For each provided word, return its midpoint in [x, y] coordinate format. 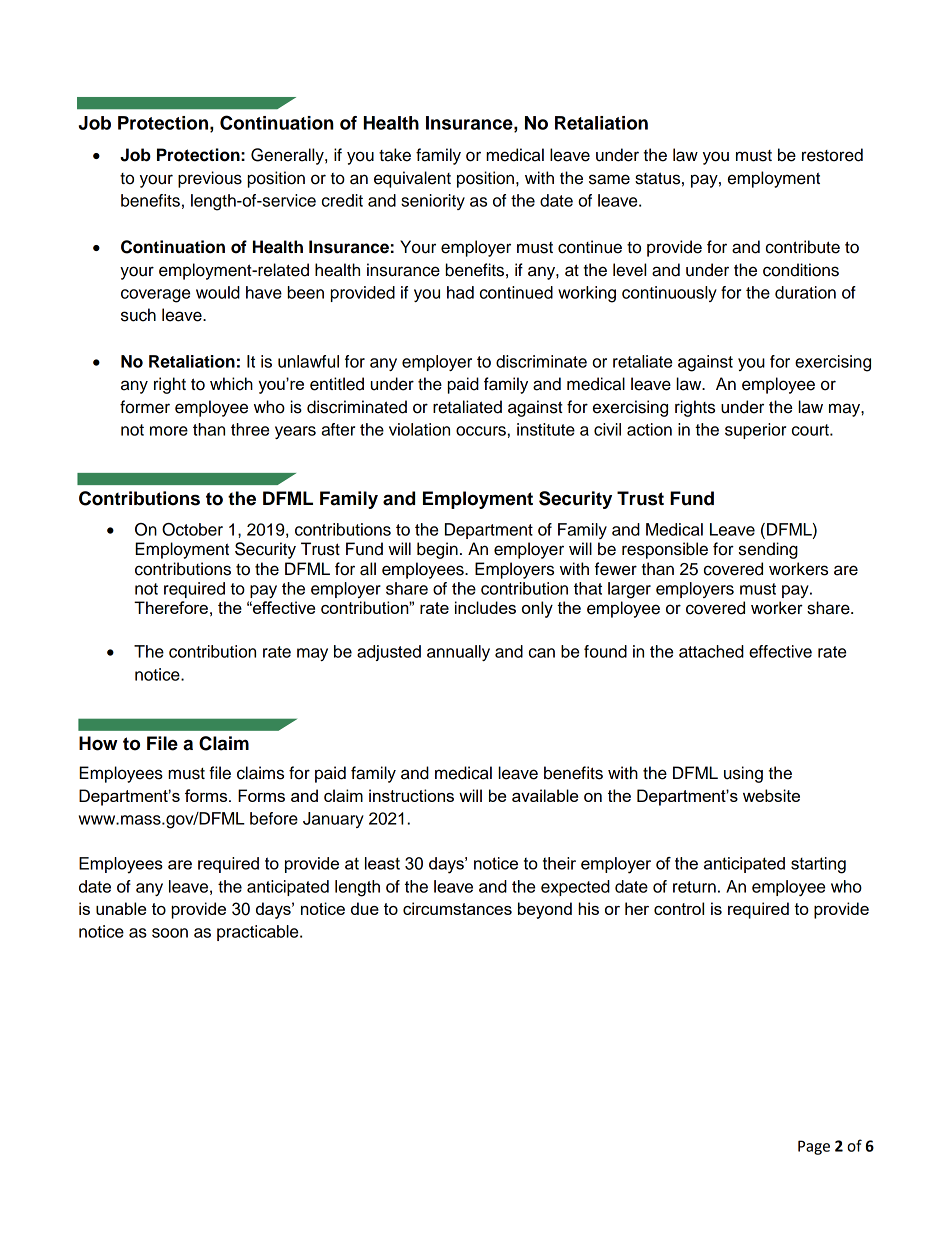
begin [437, 550]
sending [768, 550]
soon [170, 933]
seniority [433, 202]
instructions [411, 795]
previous [210, 179]
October [192, 529]
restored [832, 155]
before [274, 818]
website [771, 795]
